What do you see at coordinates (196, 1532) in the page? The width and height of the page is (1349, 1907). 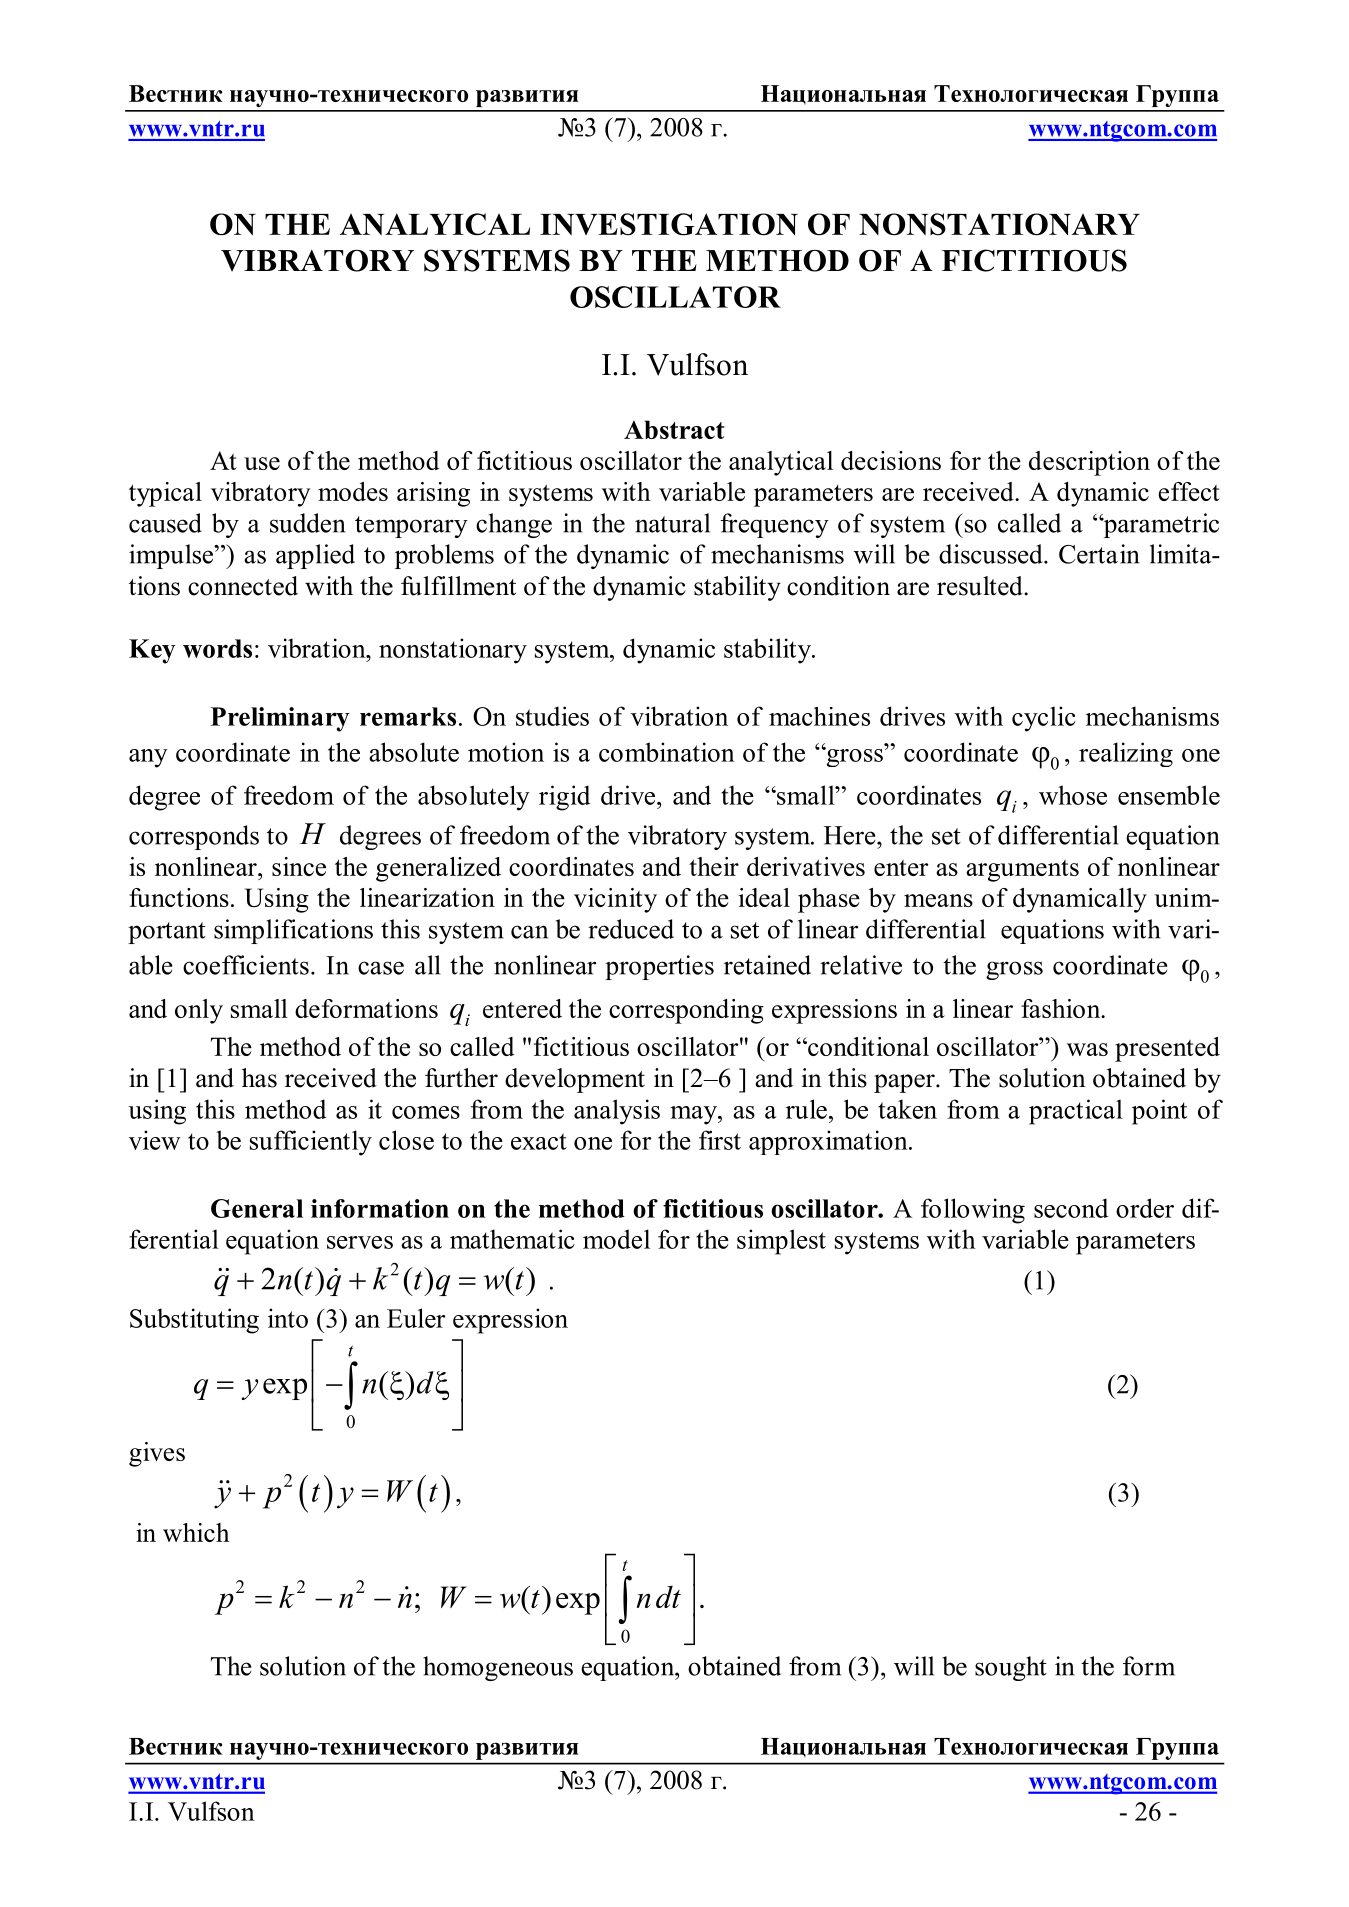 I see `which` at bounding box center [196, 1532].
